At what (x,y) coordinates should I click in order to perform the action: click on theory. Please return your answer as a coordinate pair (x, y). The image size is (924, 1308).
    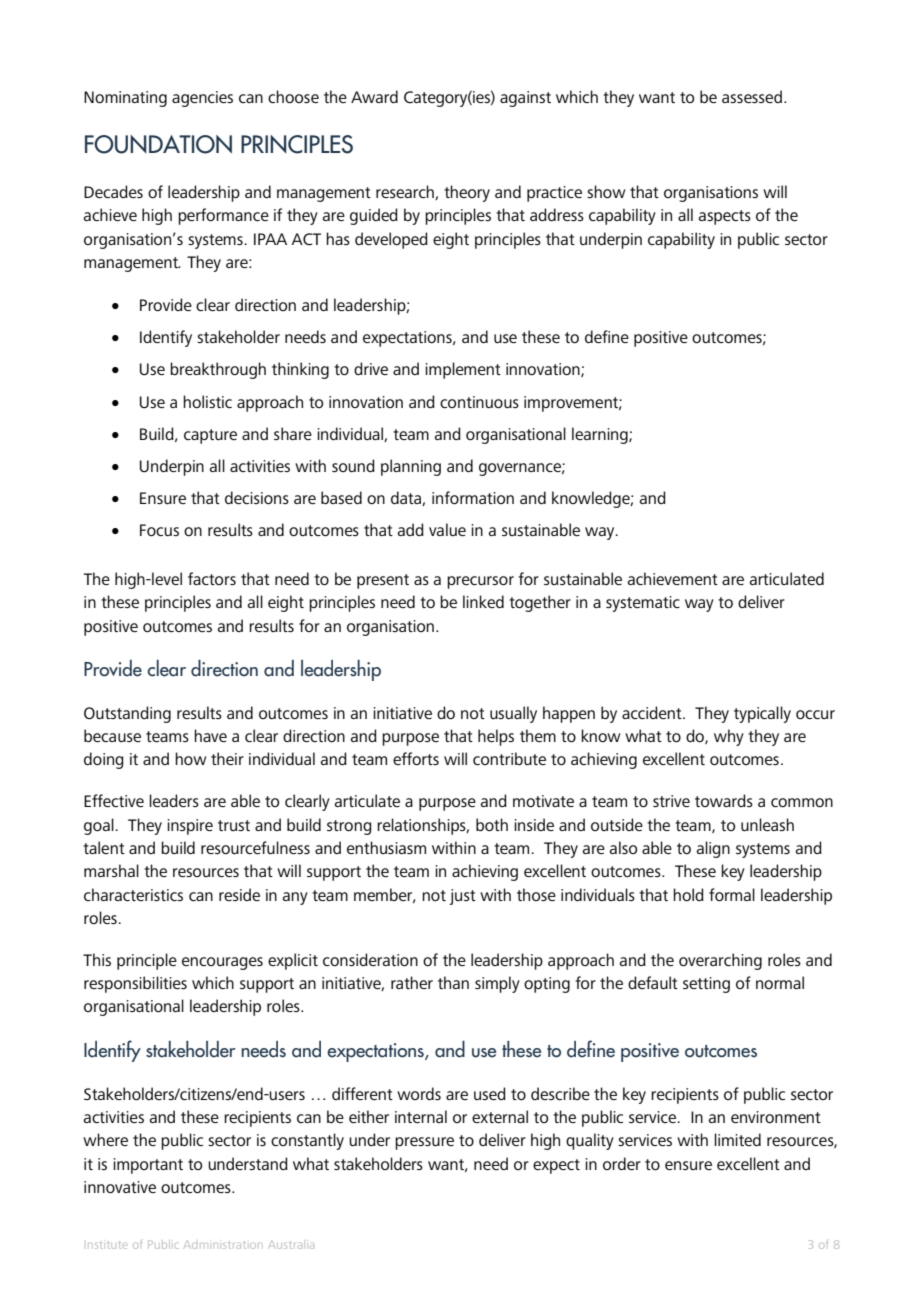
    Looking at the image, I should click on (467, 193).
